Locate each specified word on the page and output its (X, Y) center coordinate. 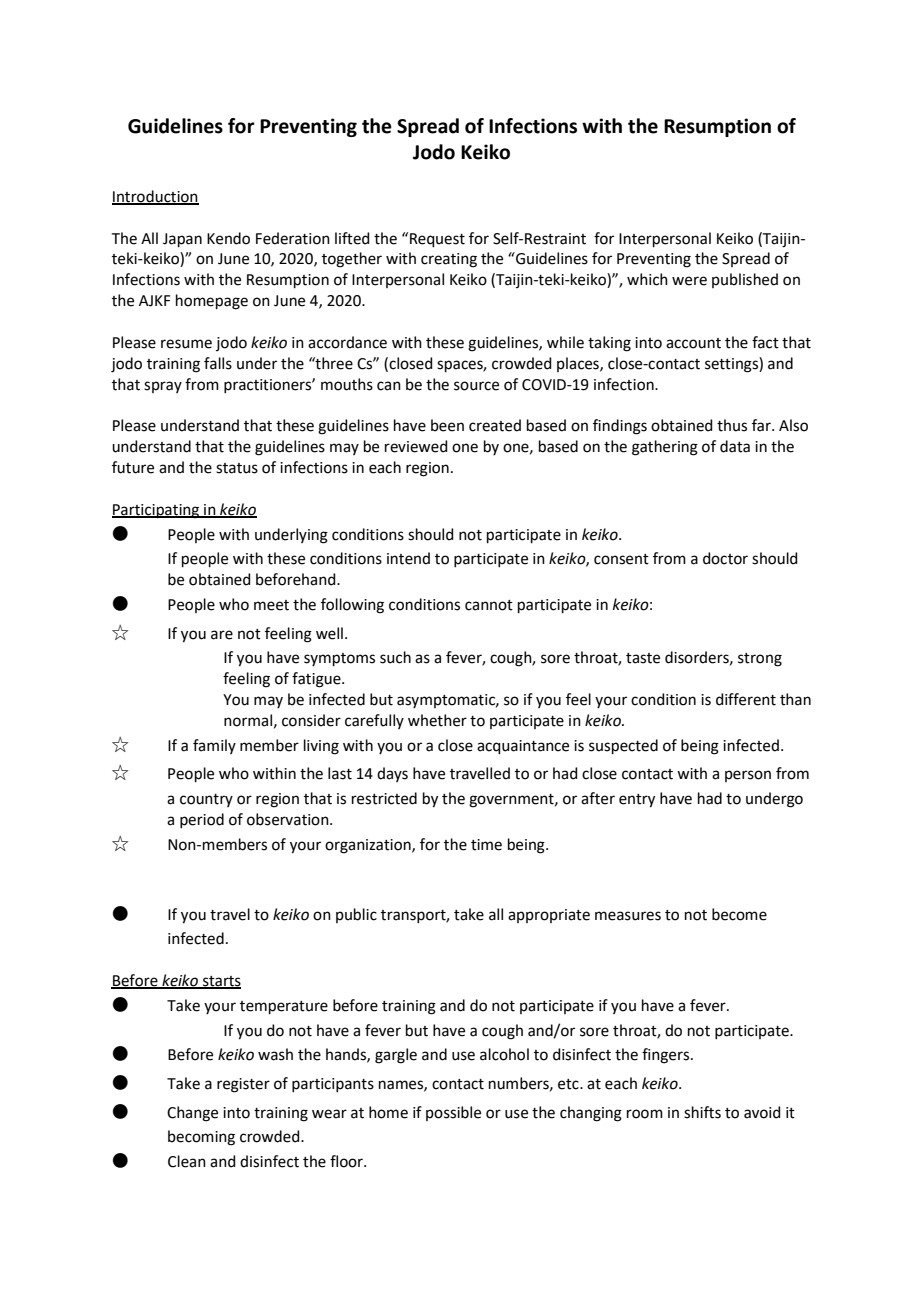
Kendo (228, 238)
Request (437, 240)
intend (408, 558)
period (202, 820)
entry (637, 801)
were (689, 281)
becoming (201, 1138)
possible (453, 1113)
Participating (157, 511)
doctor (725, 558)
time (486, 845)
